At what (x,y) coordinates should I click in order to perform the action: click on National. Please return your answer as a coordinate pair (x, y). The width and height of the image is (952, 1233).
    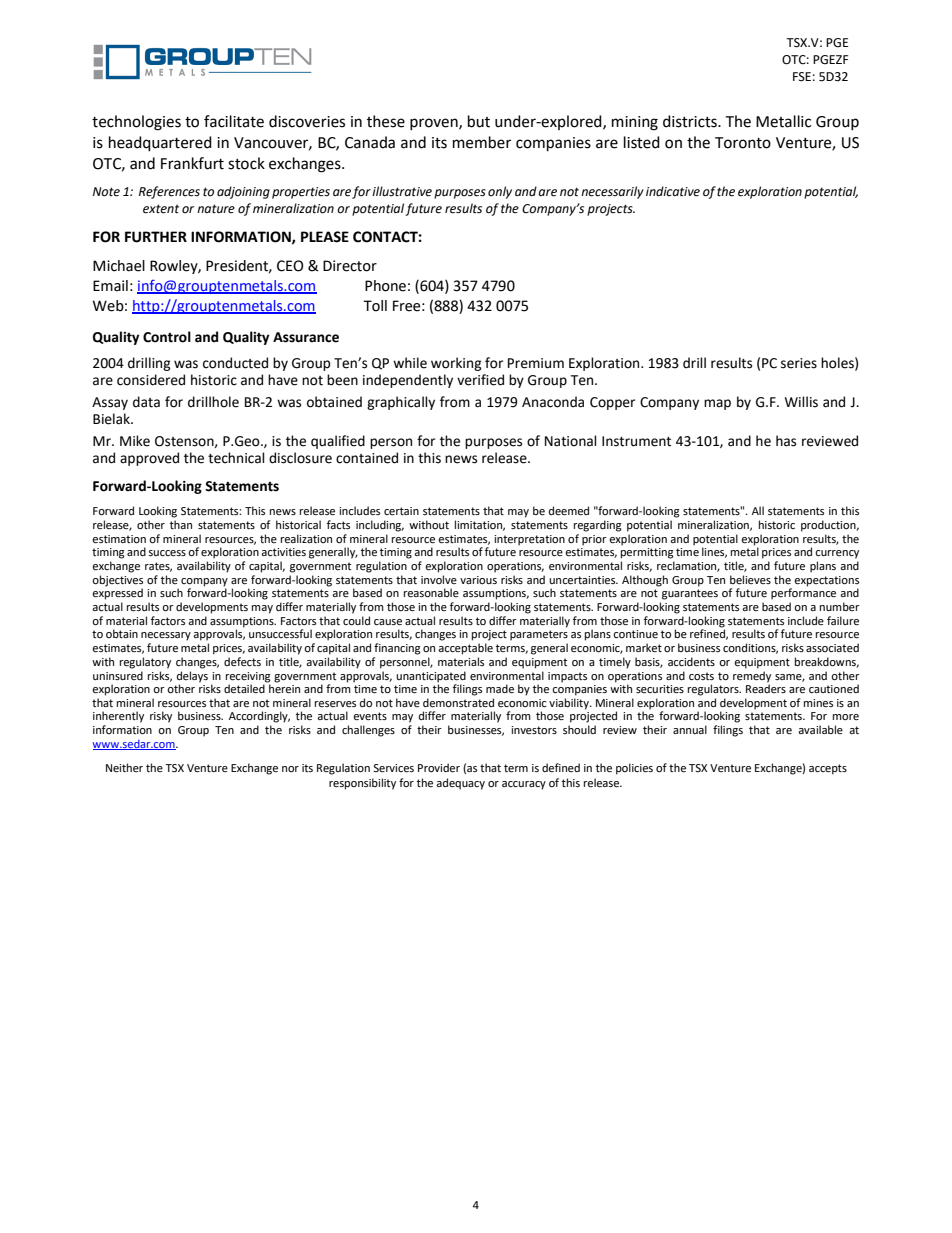
    Looking at the image, I should click on (571, 441).
